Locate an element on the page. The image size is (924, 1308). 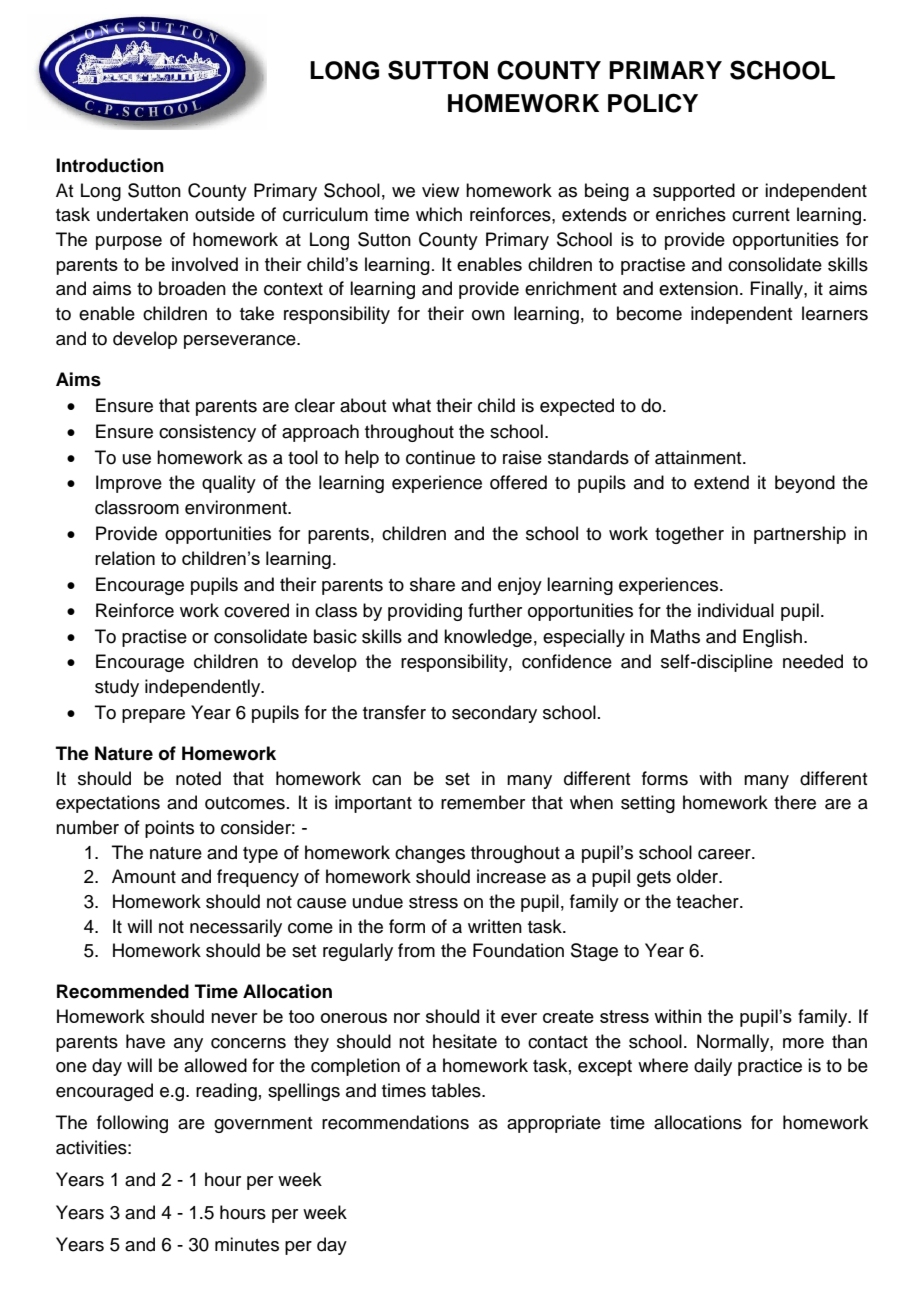
what is located at coordinates (411, 405).
